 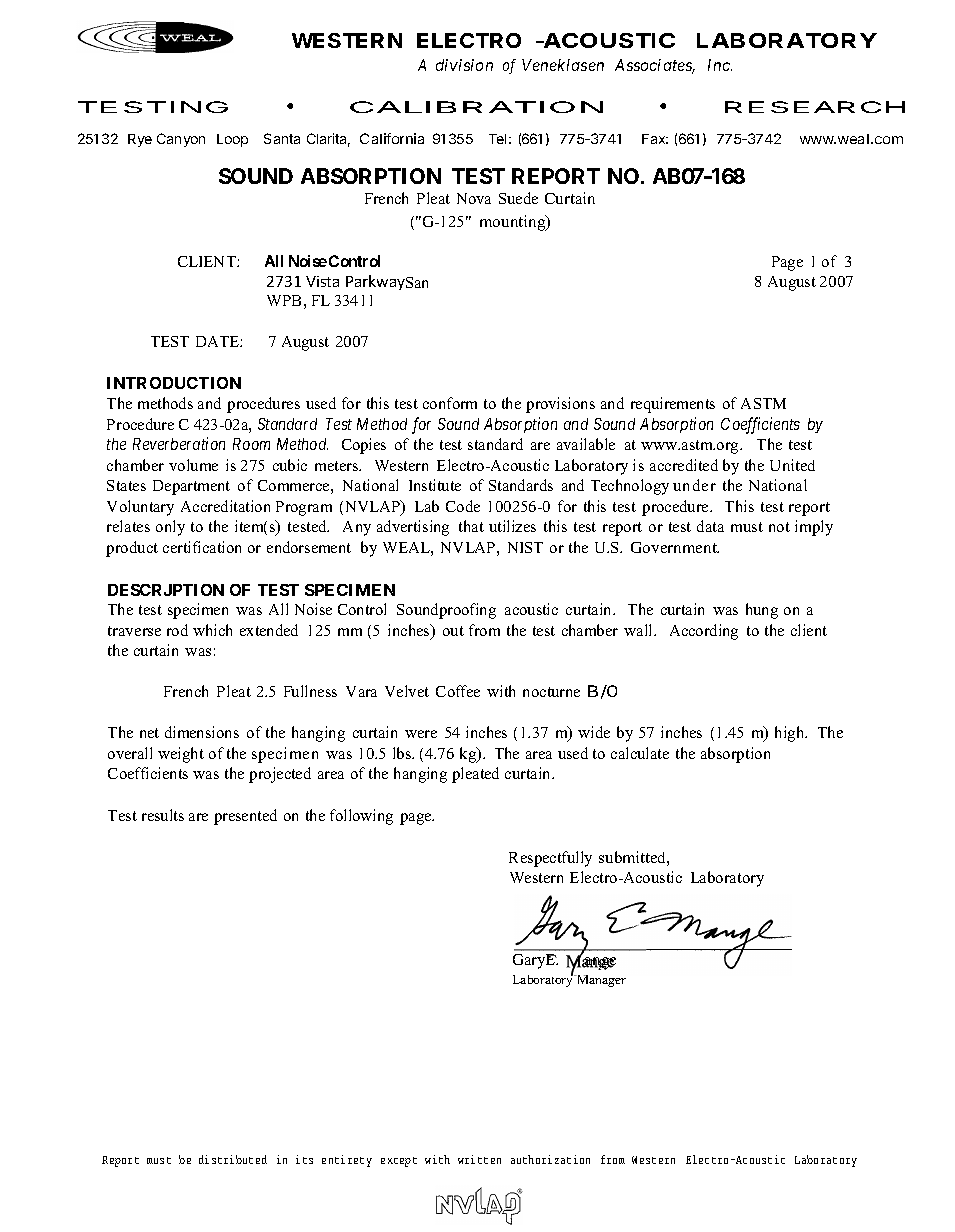 What do you see at coordinates (479, 1159) in the screenshot?
I see `written` at bounding box center [479, 1159].
